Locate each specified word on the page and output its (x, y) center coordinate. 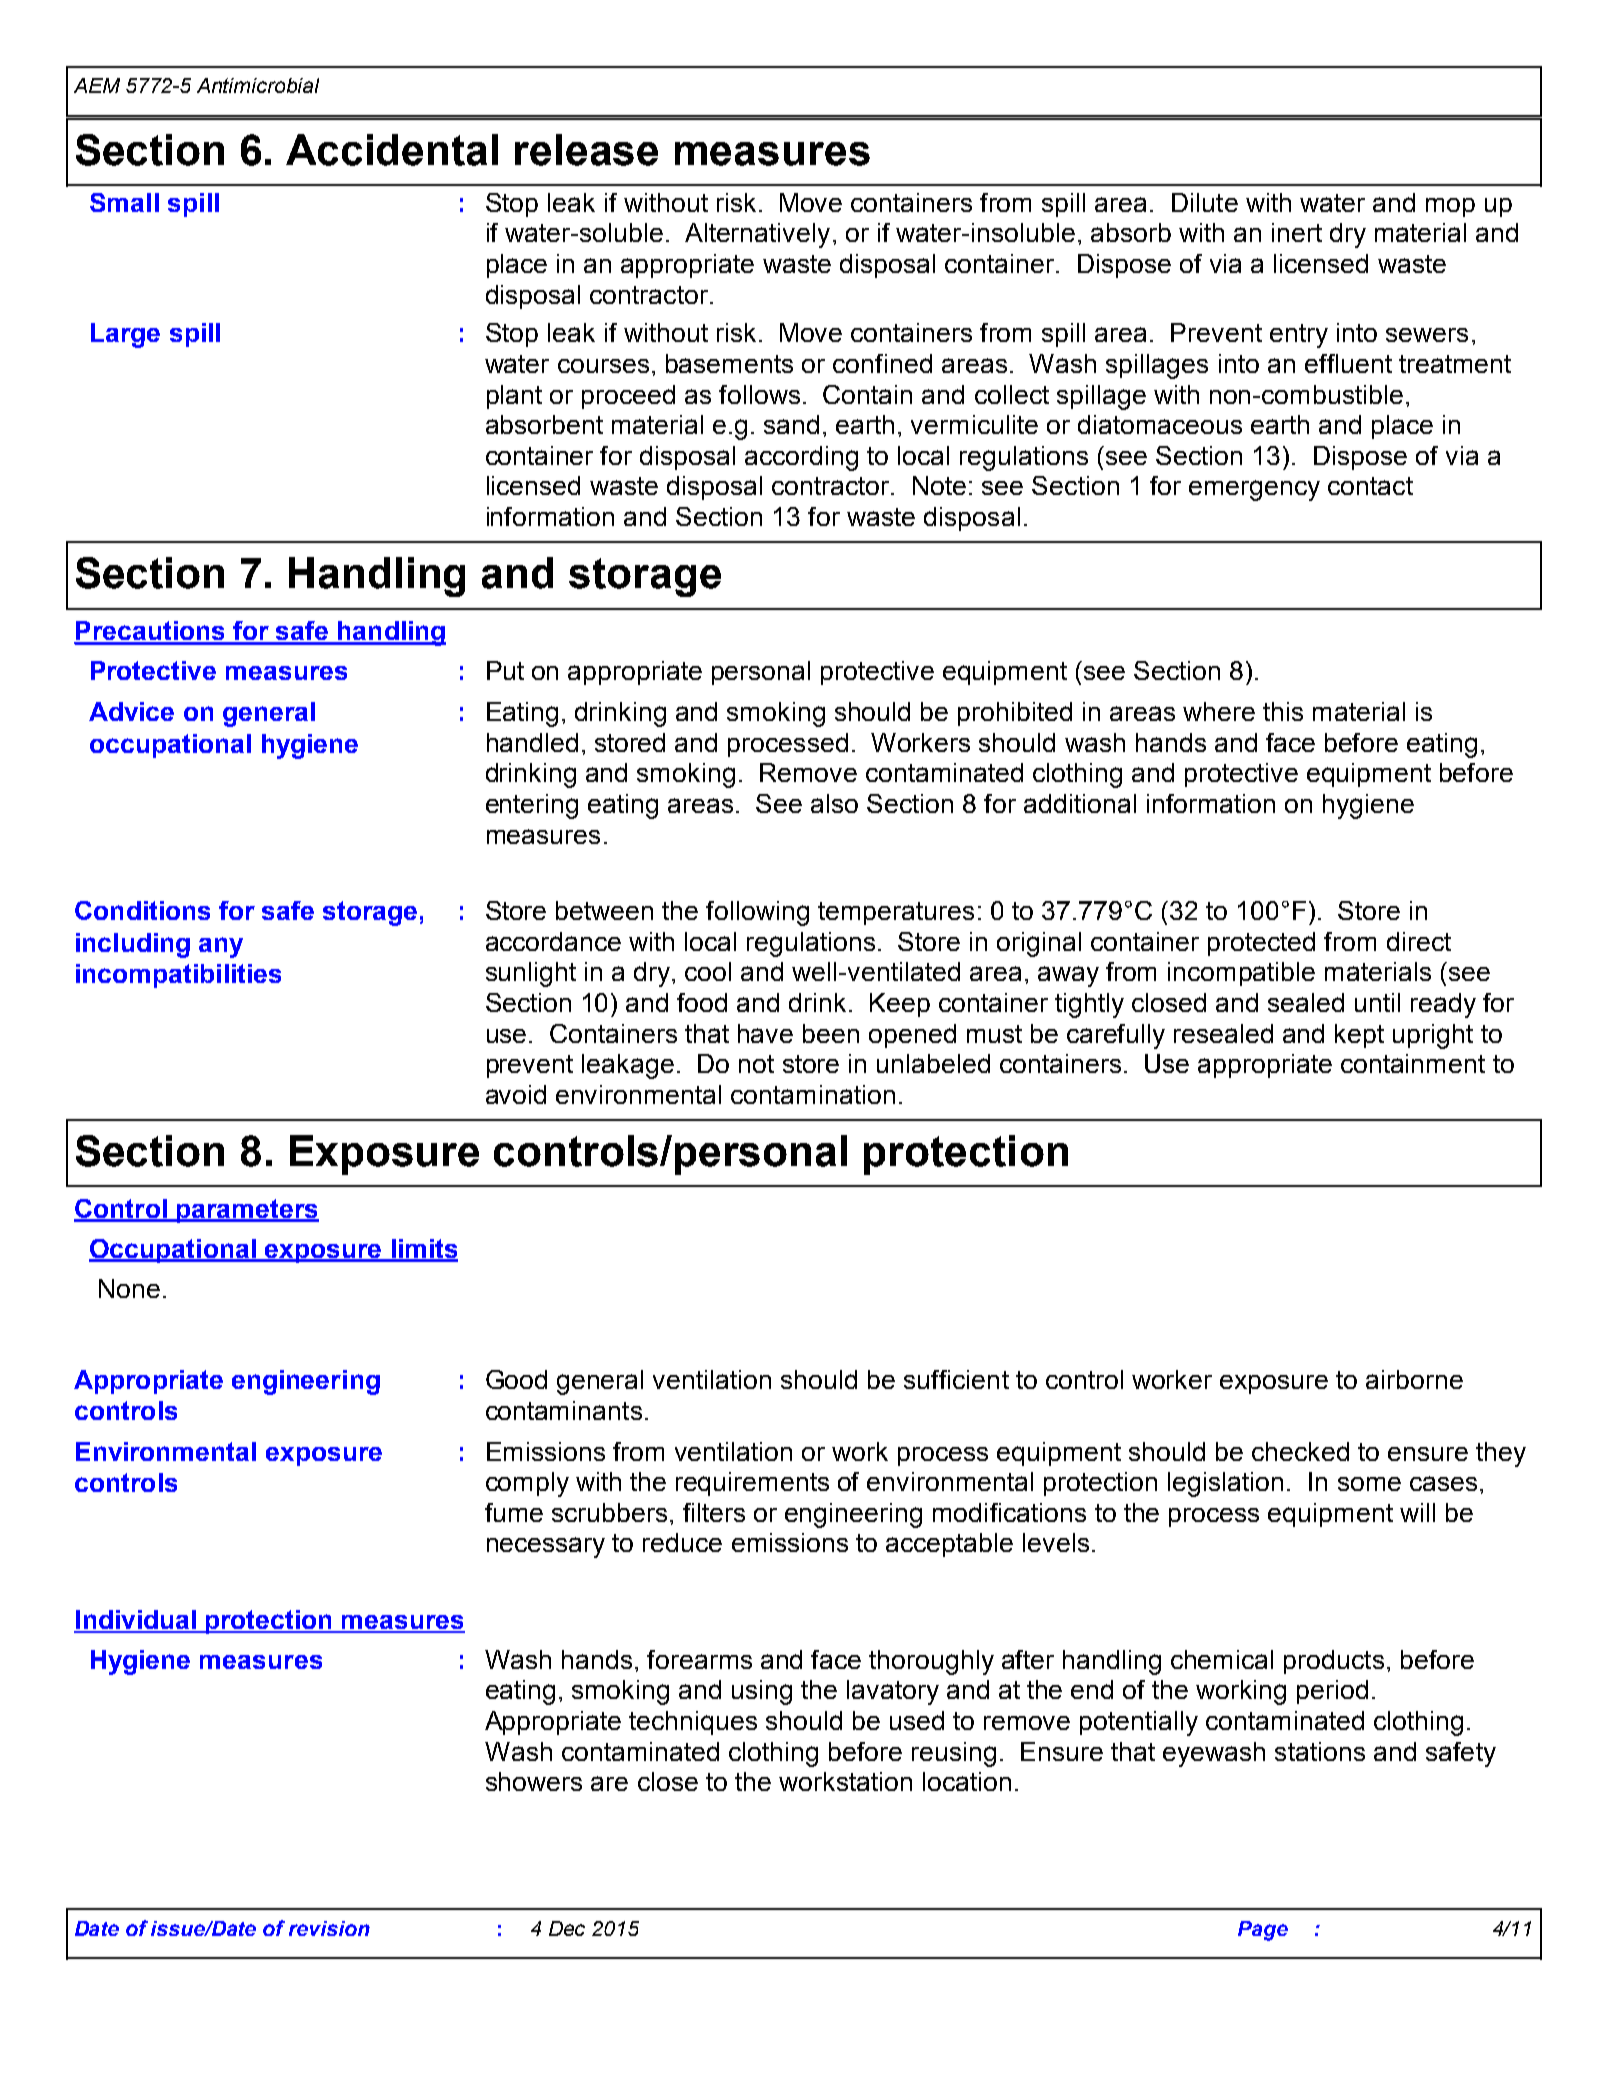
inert (1297, 232)
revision (329, 1928)
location (967, 1781)
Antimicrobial (258, 85)
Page (1263, 1931)
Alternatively (757, 235)
